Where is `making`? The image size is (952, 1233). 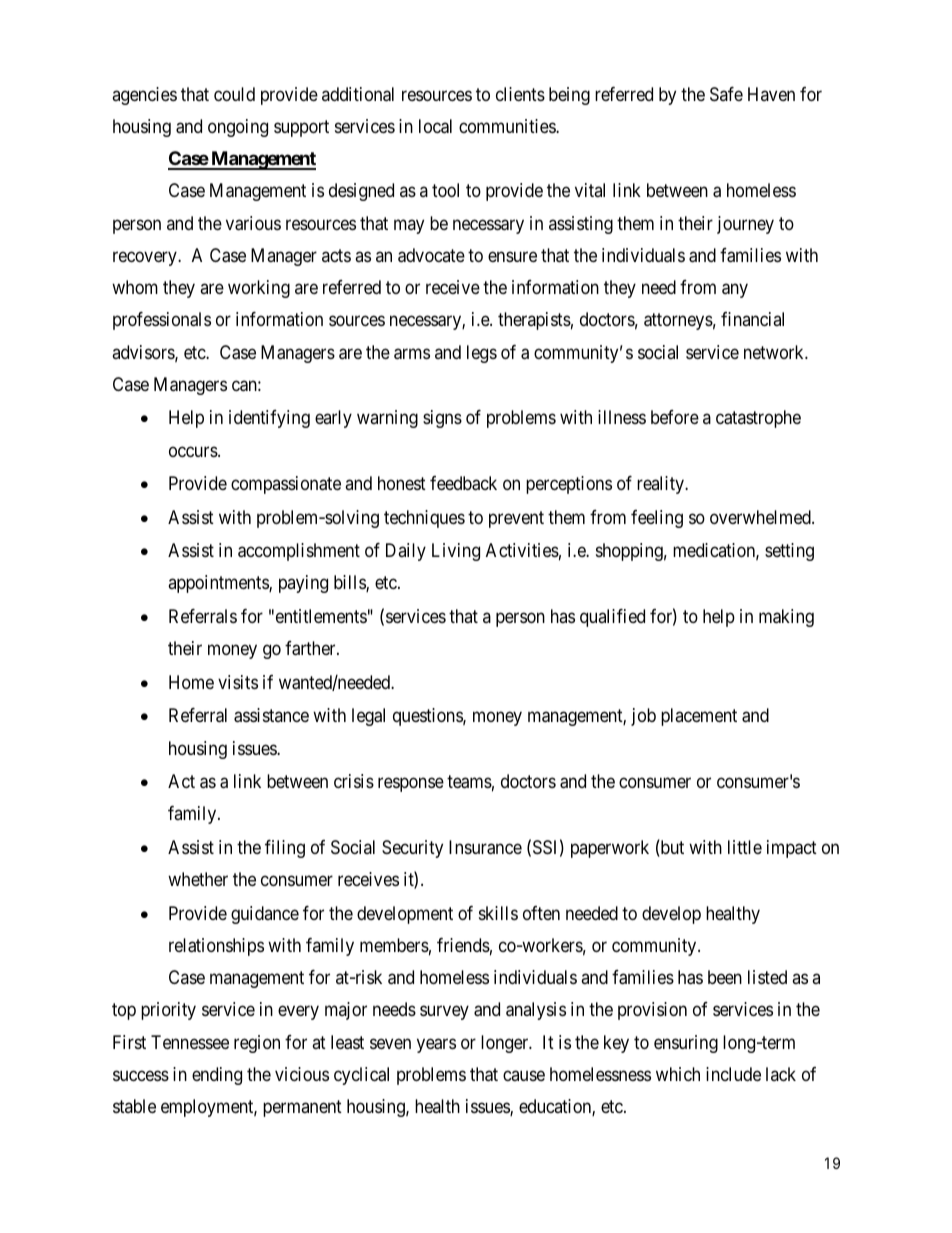 making is located at coordinates (786, 618).
